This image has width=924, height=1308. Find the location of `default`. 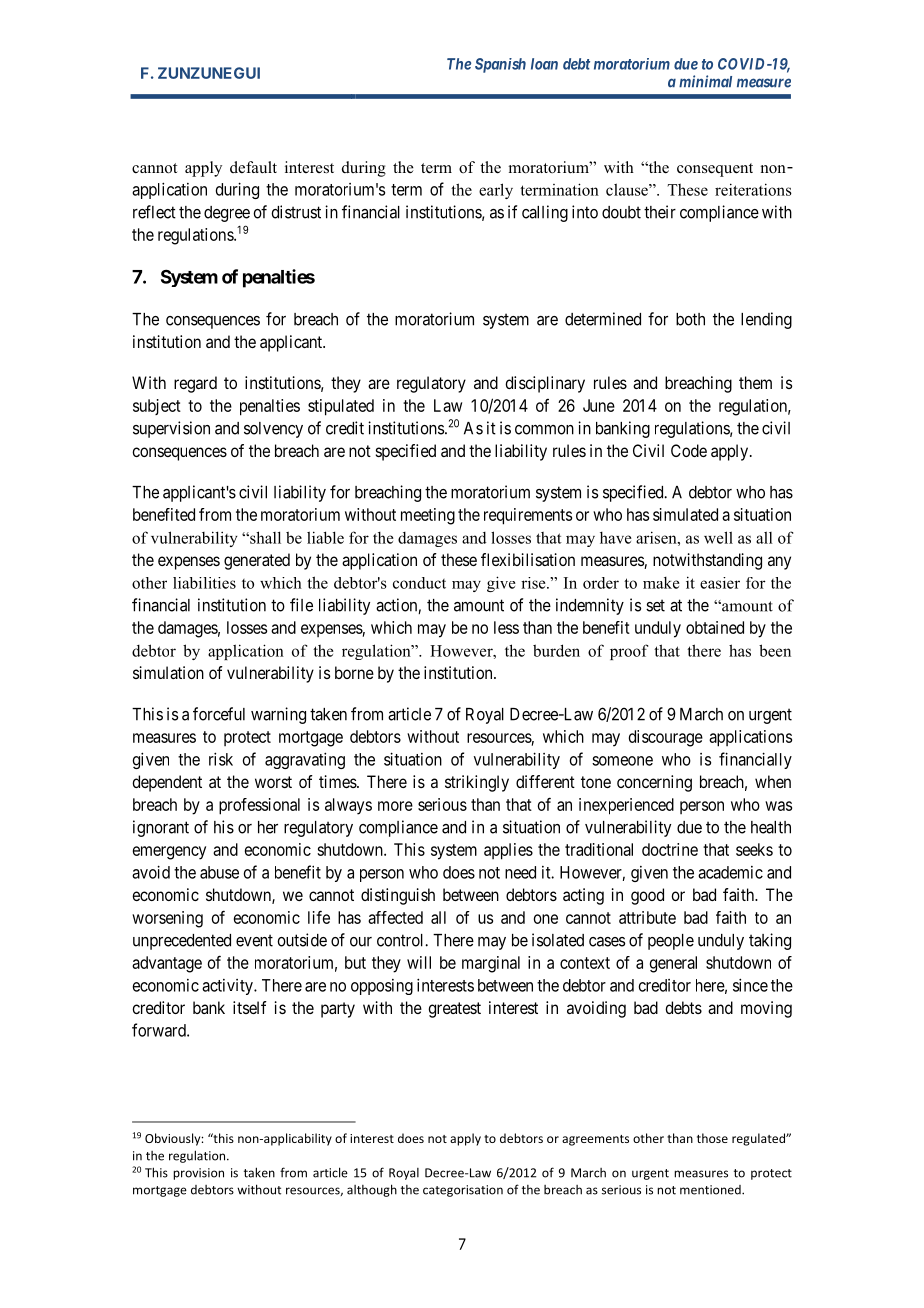

default is located at coordinates (253, 167).
